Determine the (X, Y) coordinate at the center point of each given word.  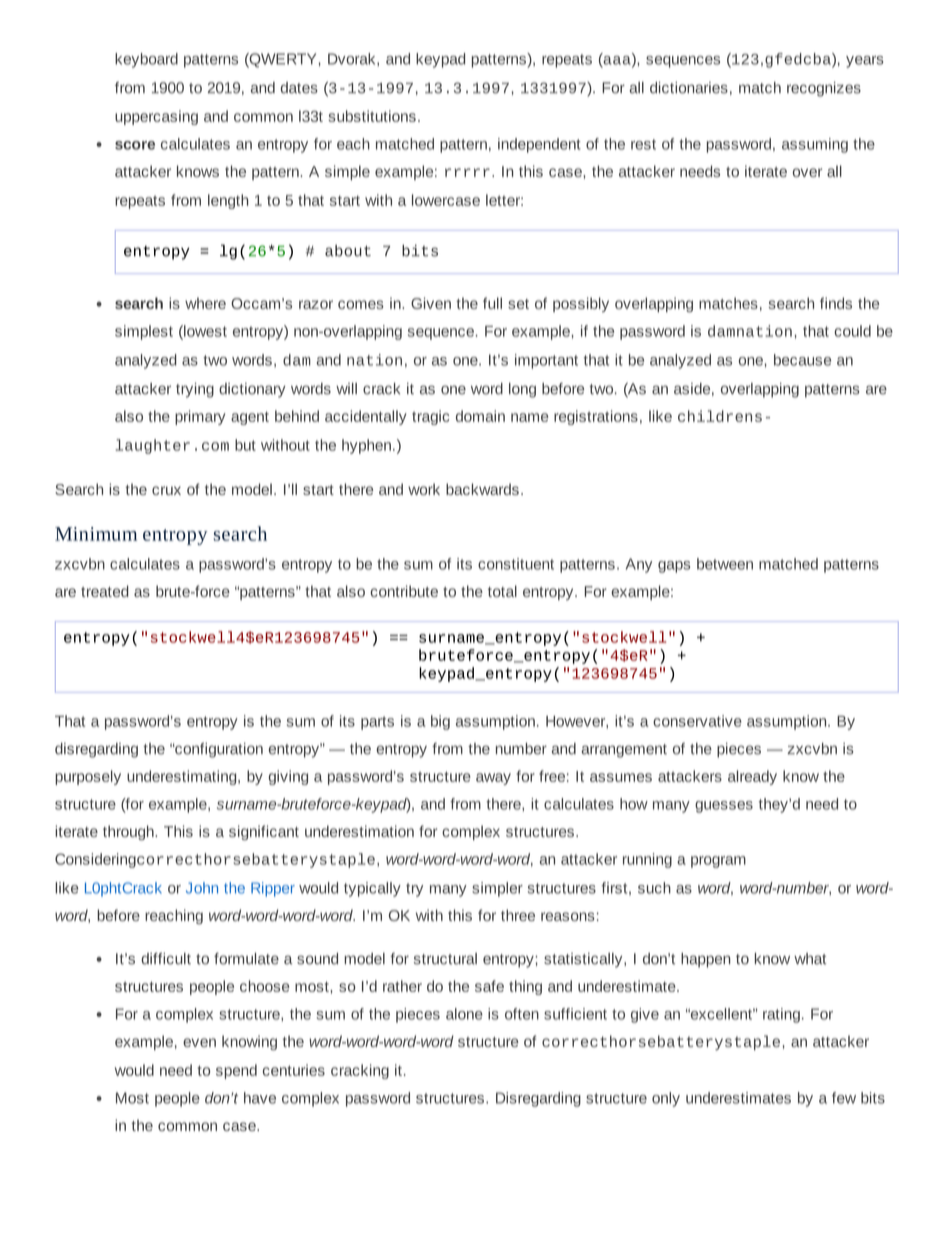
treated (105, 591)
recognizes (824, 89)
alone (464, 1014)
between (725, 564)
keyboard (146, 60)
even (199, 1042)
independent (539, 145)
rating (781, 1015)
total (502, 591)
